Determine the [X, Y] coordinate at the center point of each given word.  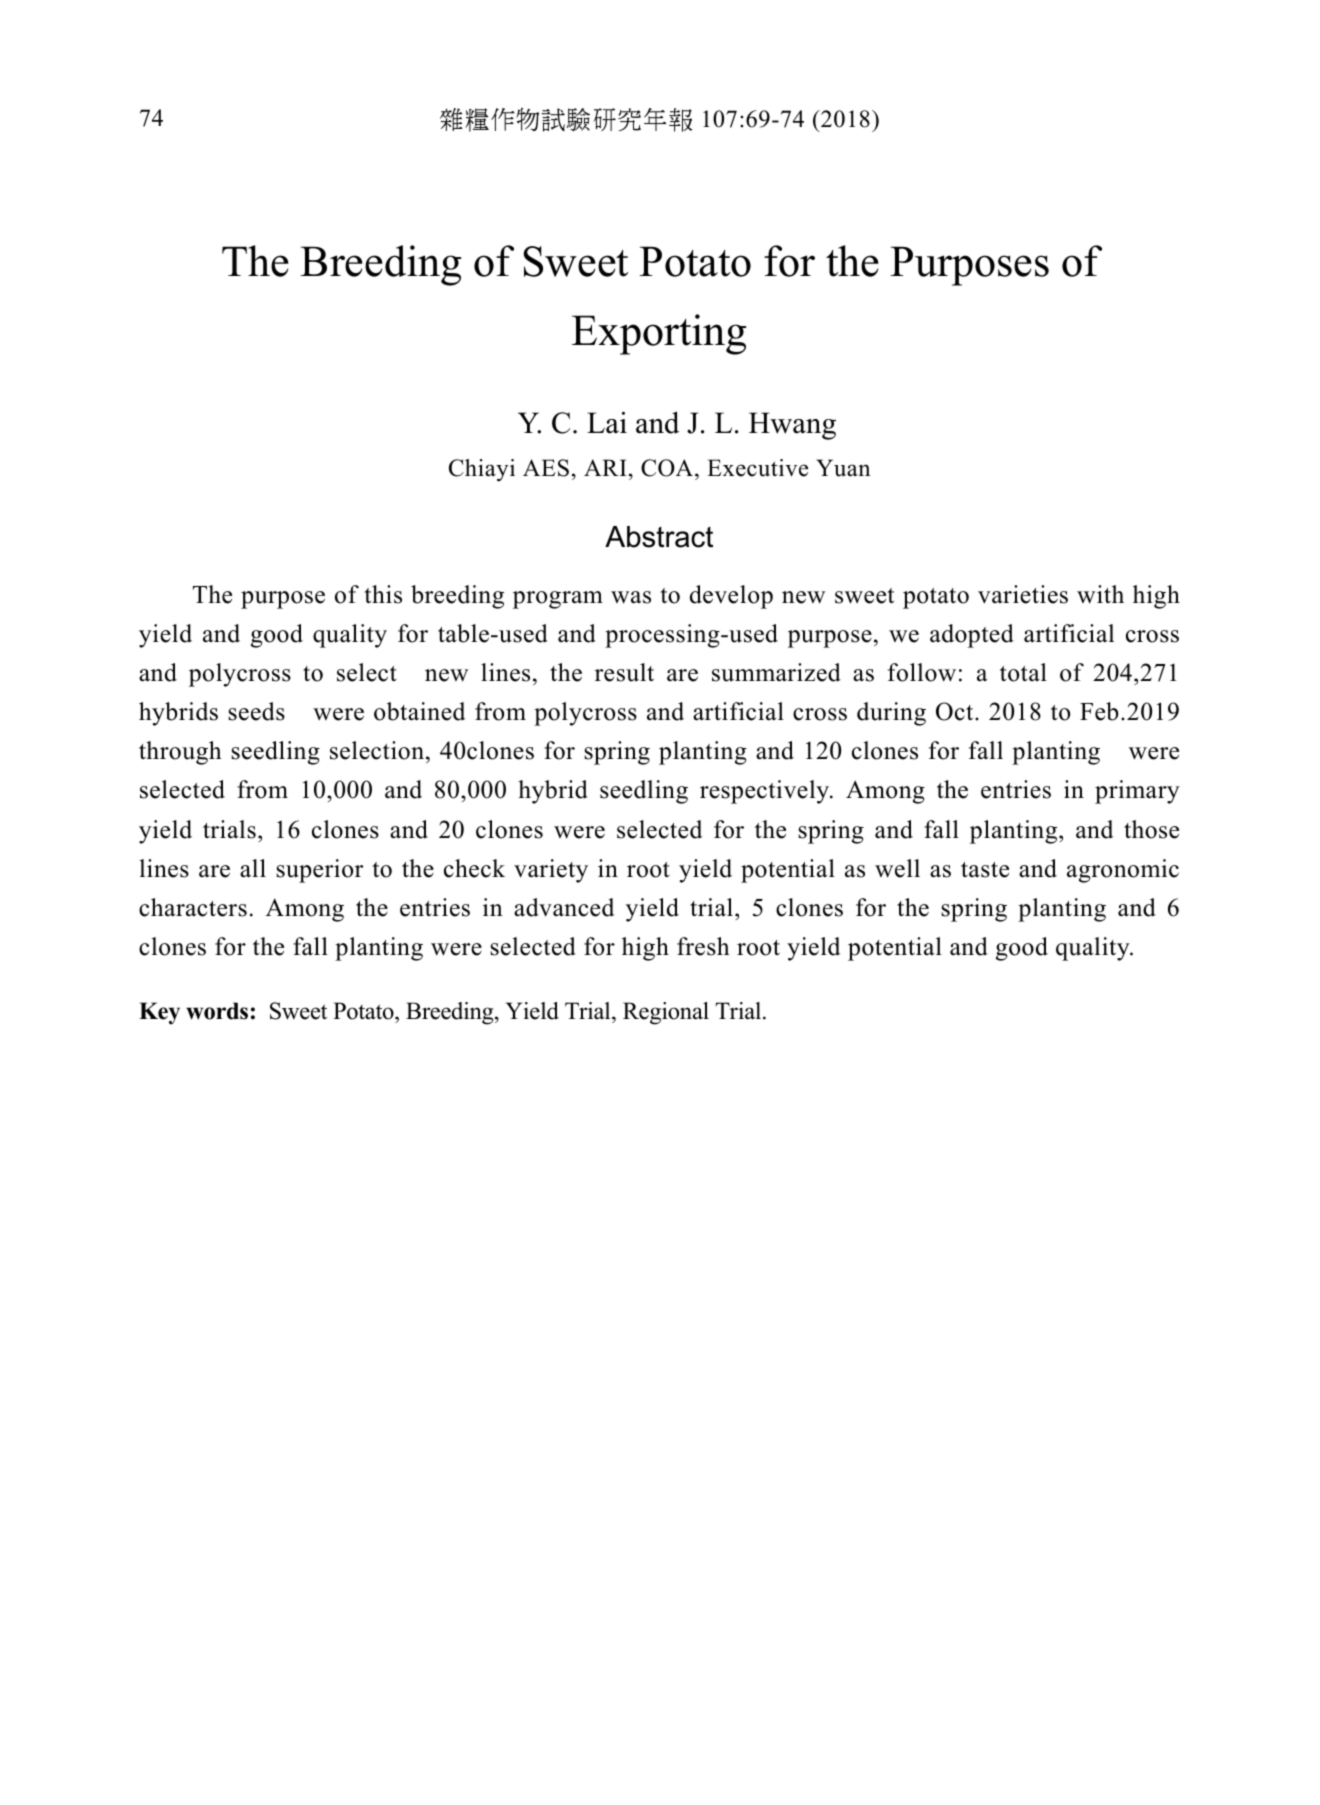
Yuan [843, 468]
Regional [666, 1013]
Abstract [659, 537]
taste [985, 870]
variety [551, 871]
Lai [607, 423]
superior [319, 871]
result [624, 672]
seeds [256, 711]
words [217, 1011]
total [1023, 672]
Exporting [659, 334]
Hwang [792, 426]
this [383, 594]
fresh [703, 946]
